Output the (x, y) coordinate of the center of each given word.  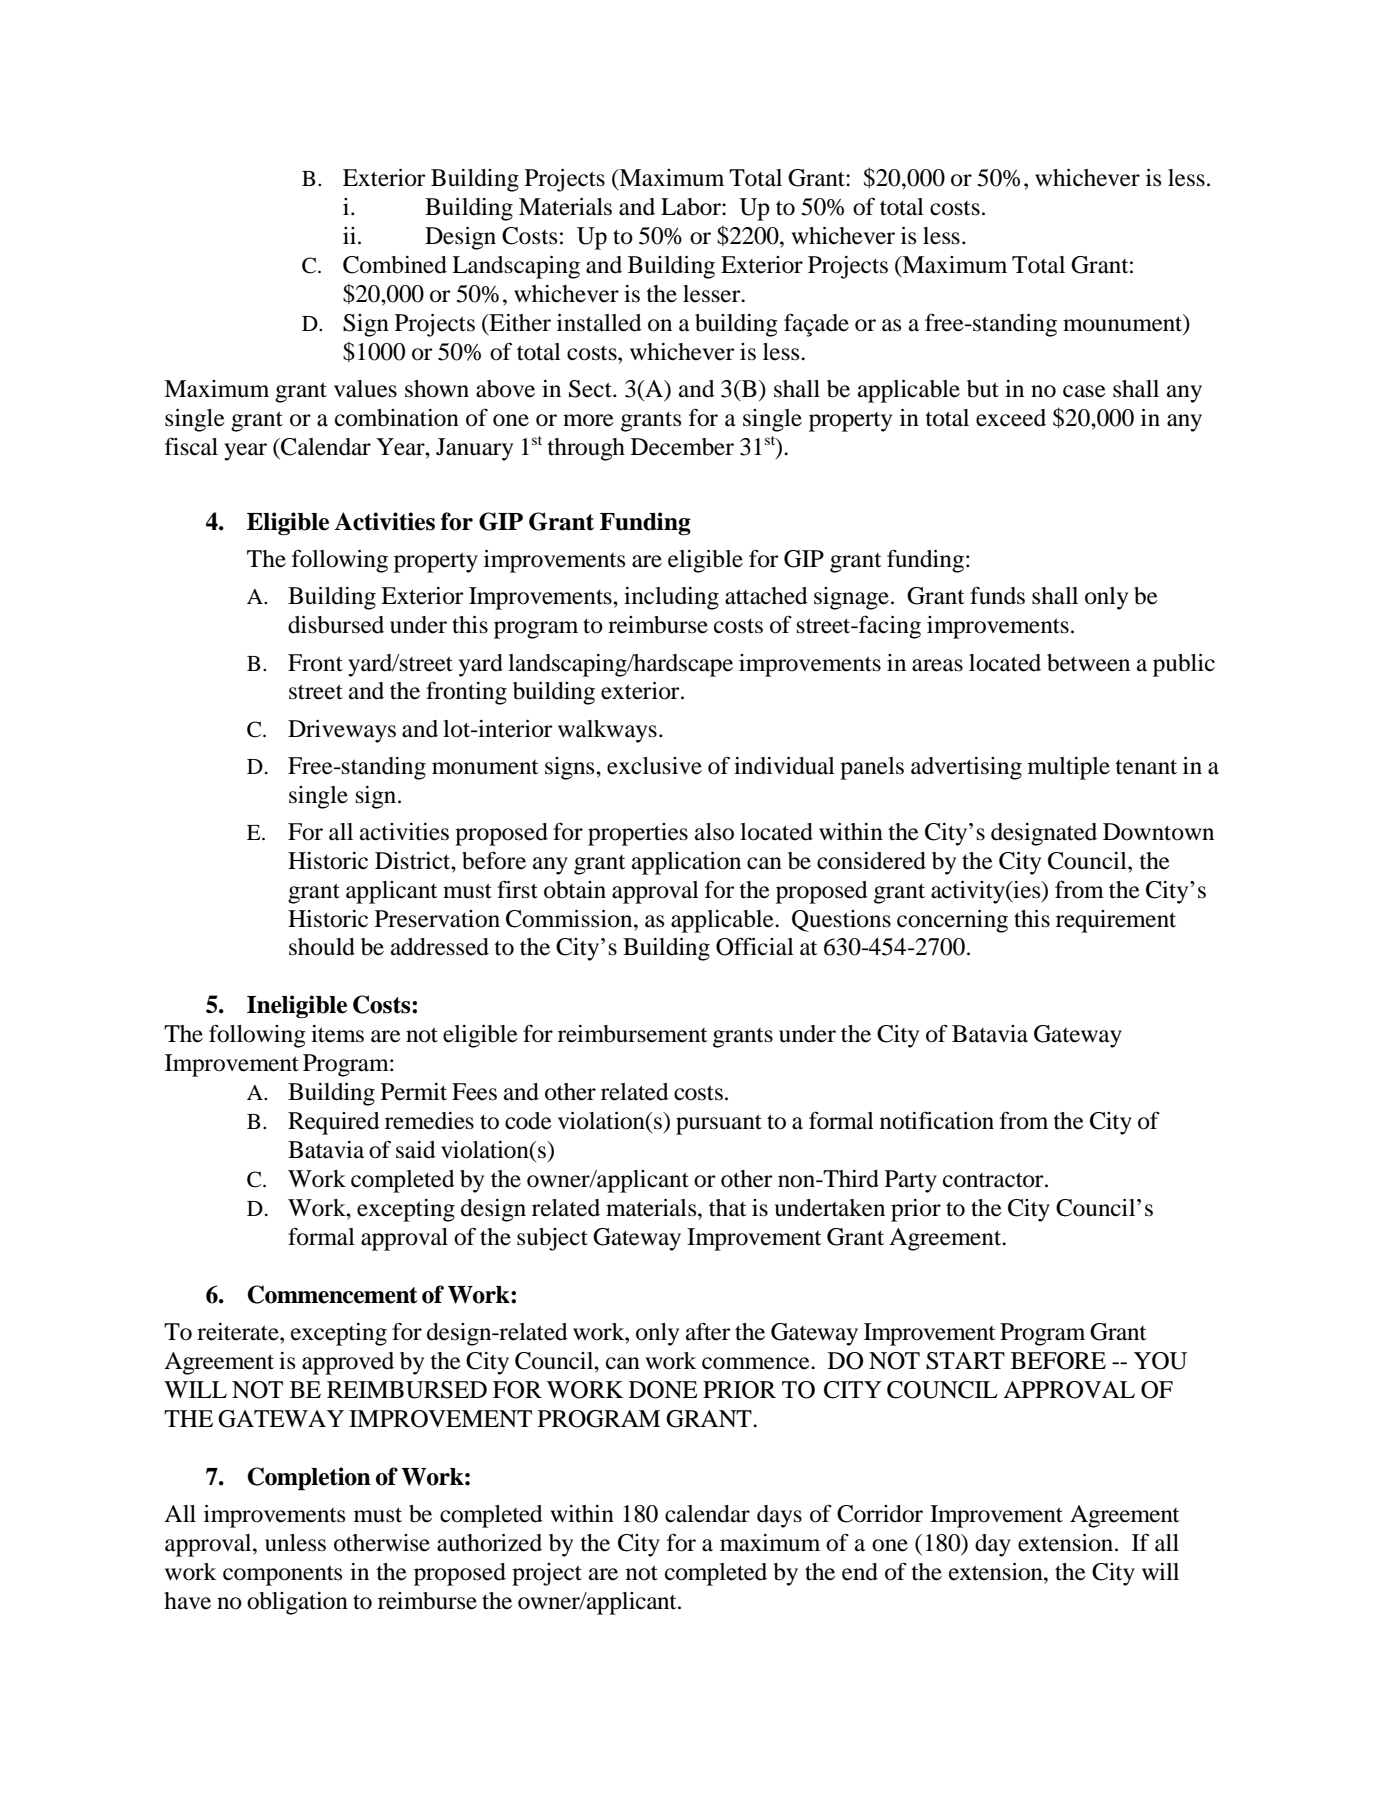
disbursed (336, 625)
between (1088, 663)
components (282, 1575)
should (322, 947)
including (671, 598)
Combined (395, 265)
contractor (994, 1180)
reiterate (239, 1332)
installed (599, 323)
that (728, 1208)
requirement (1116, 921)
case (1084, 391)
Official (755, 946)
